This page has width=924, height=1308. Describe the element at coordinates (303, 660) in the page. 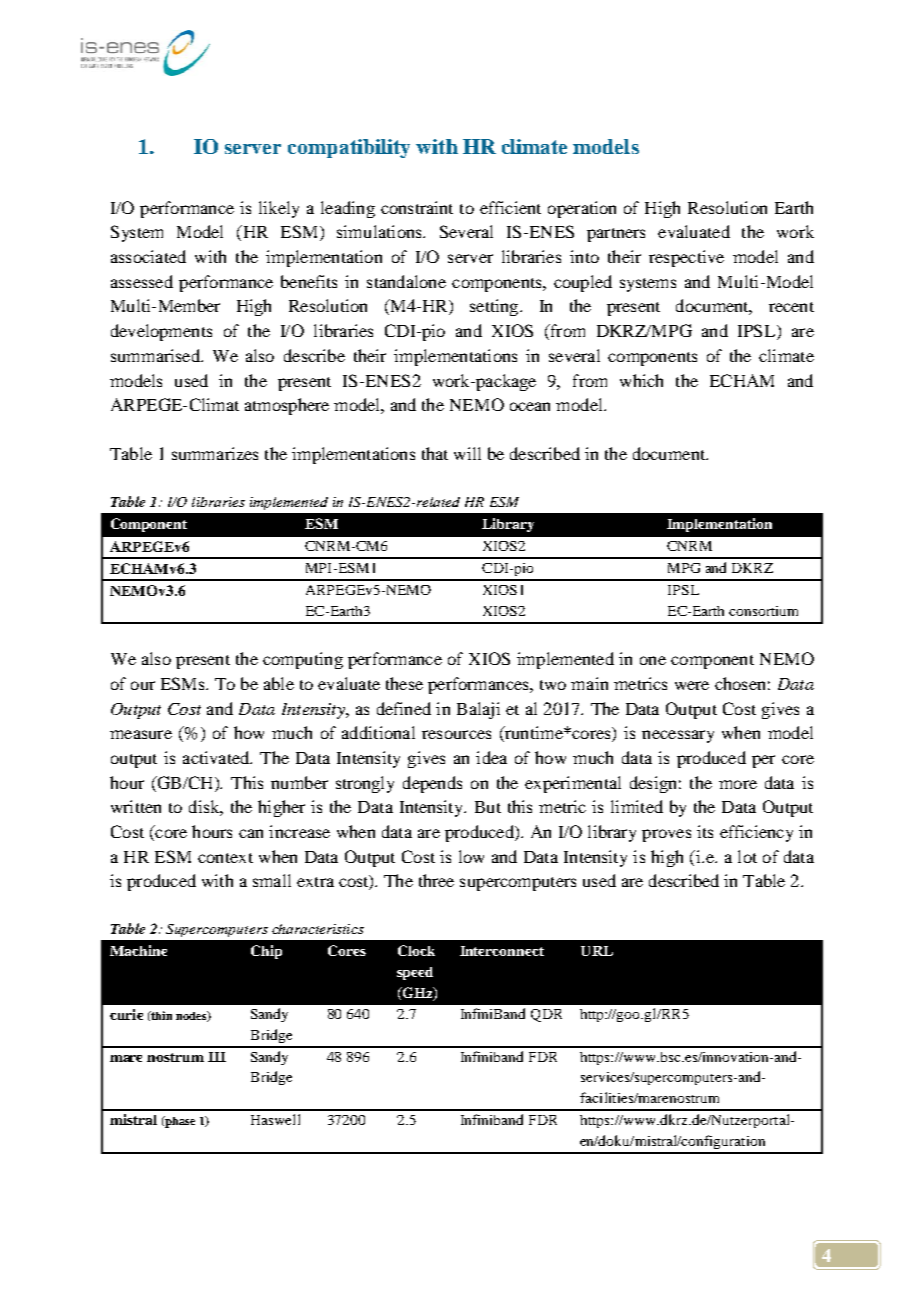

I see `computing` at that location.
